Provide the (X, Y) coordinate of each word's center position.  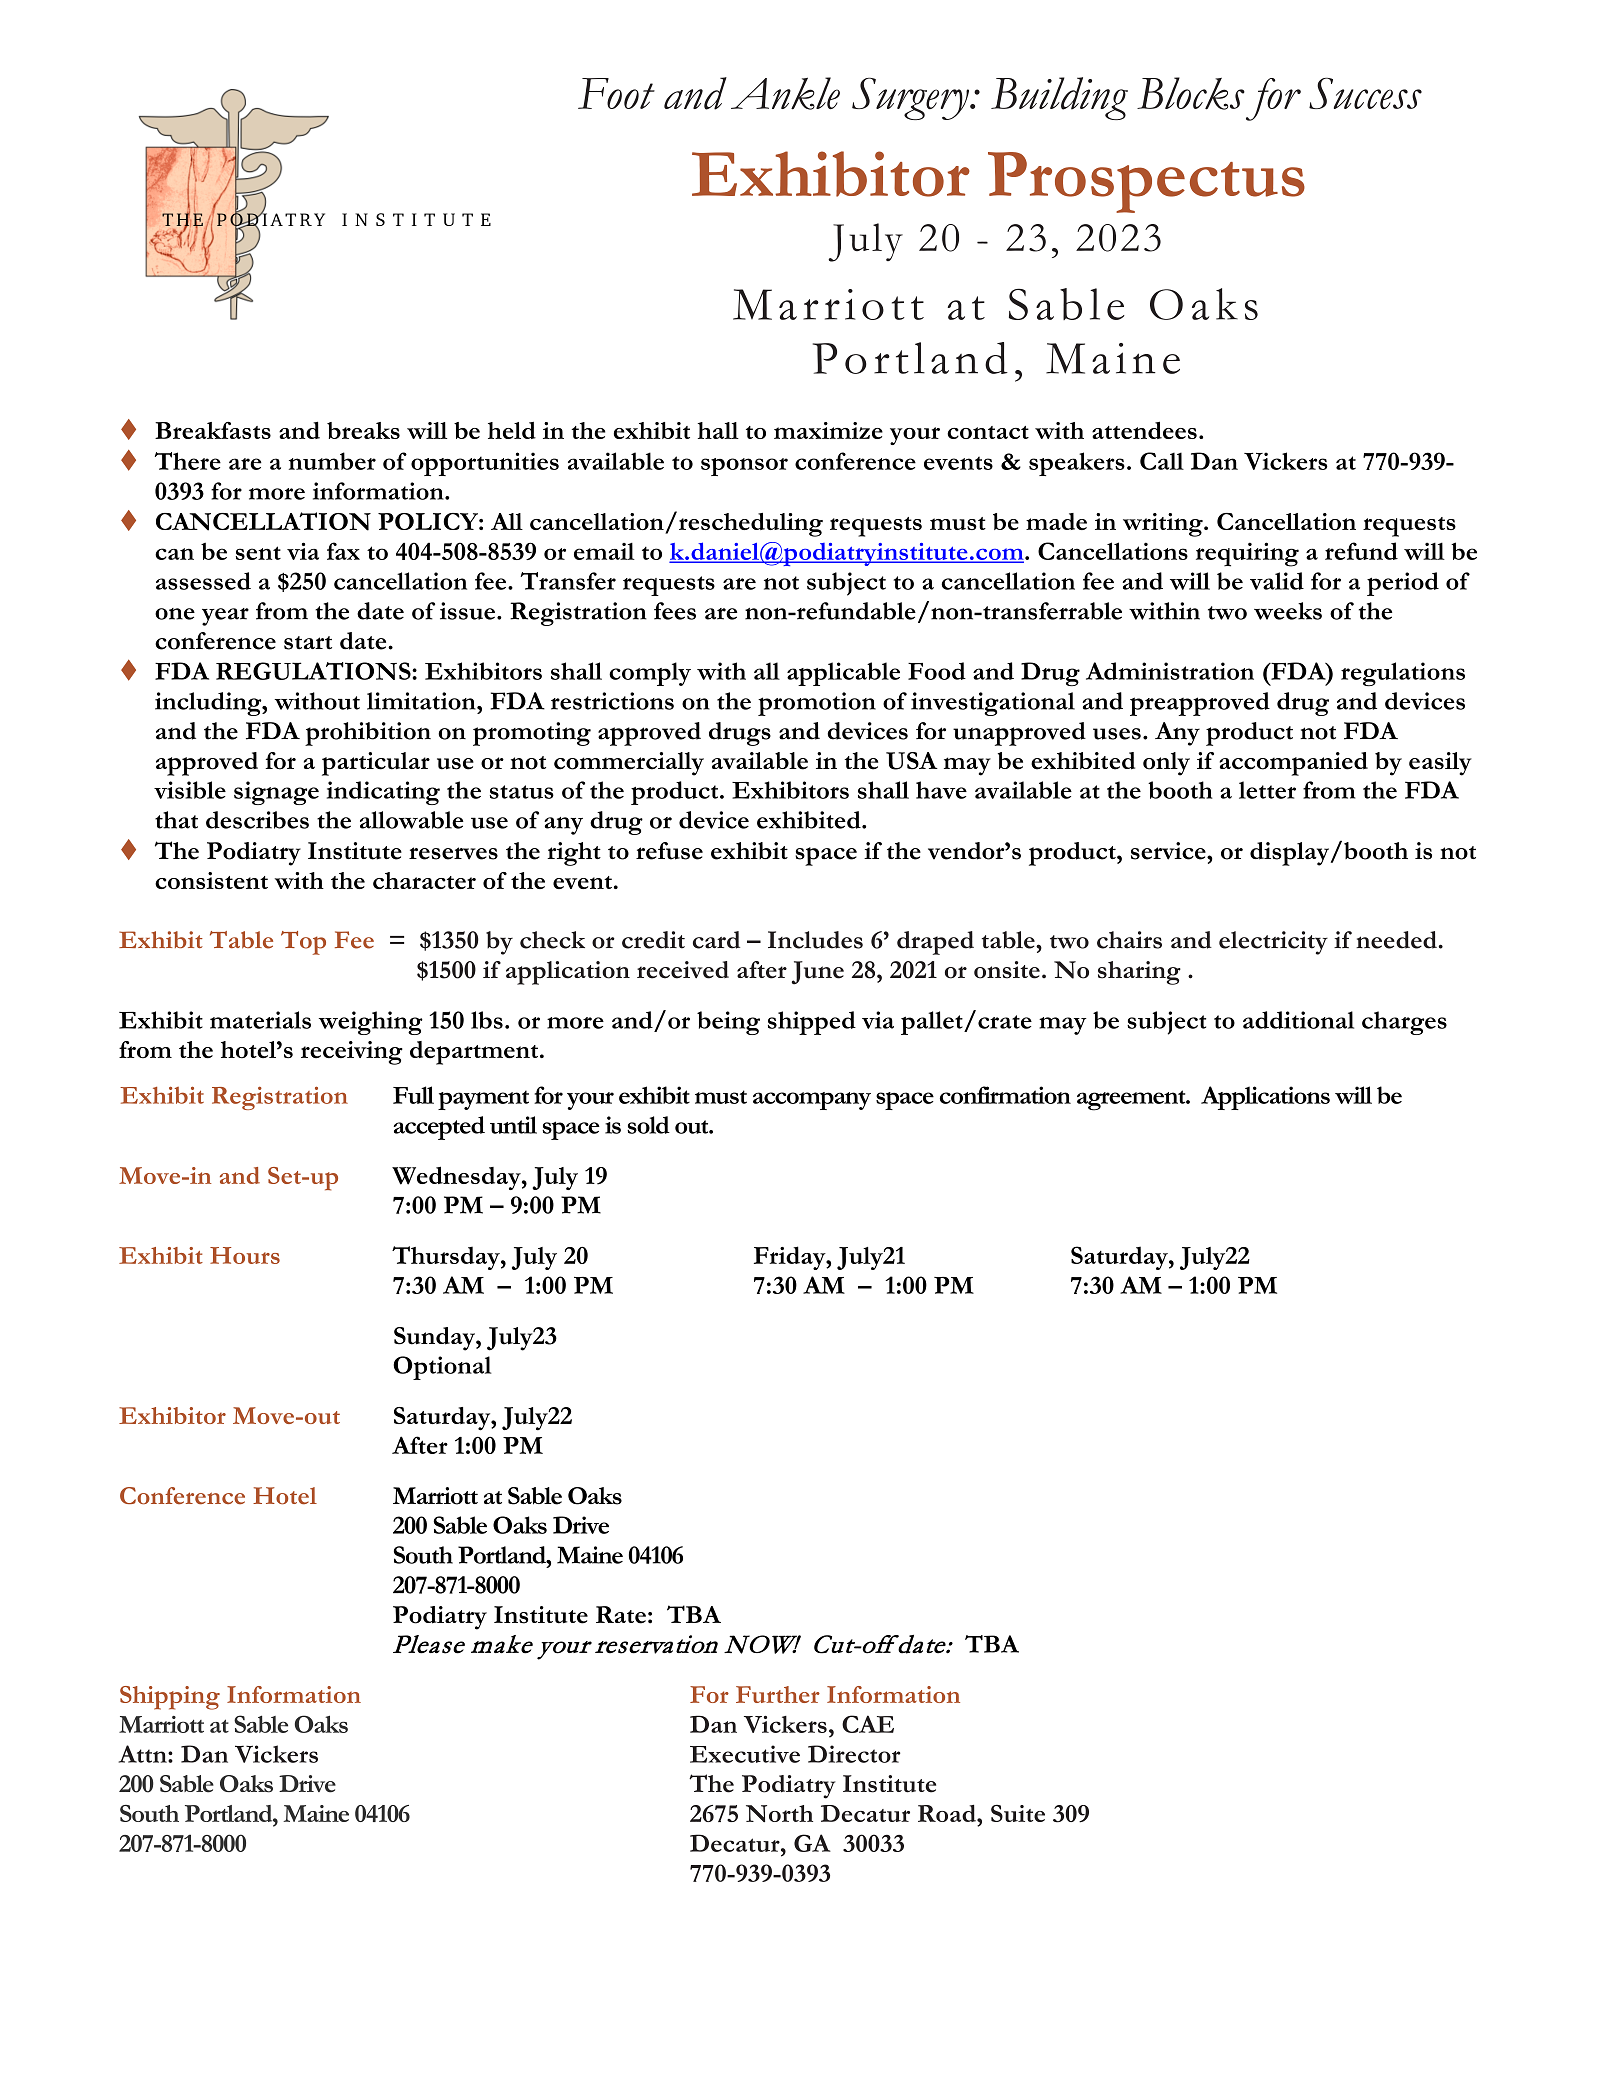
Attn (144, 1754)
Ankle (785, 93)
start (308, 643)
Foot (616, 93)
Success (1365, 93)
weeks (1288, 611)
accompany (812, 1101)
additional (1298, 1020)
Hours (245, 1255)
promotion (817, 704)
